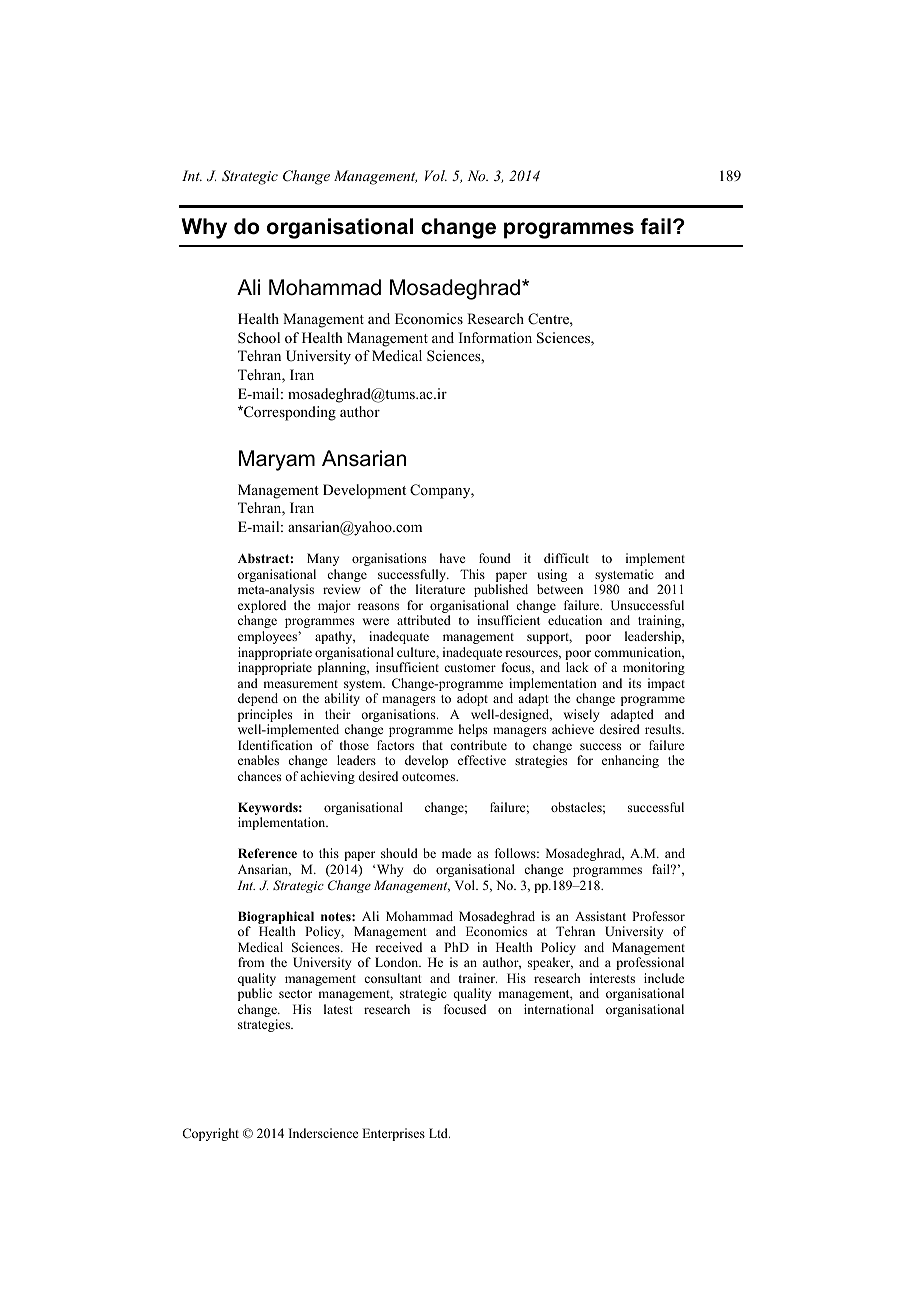 Image resolution: width=924 pixels, height=1308 pixels. What do you see at coordinates (262, 608) in the document?
I see `explored` at bounding box center [262, 608].
